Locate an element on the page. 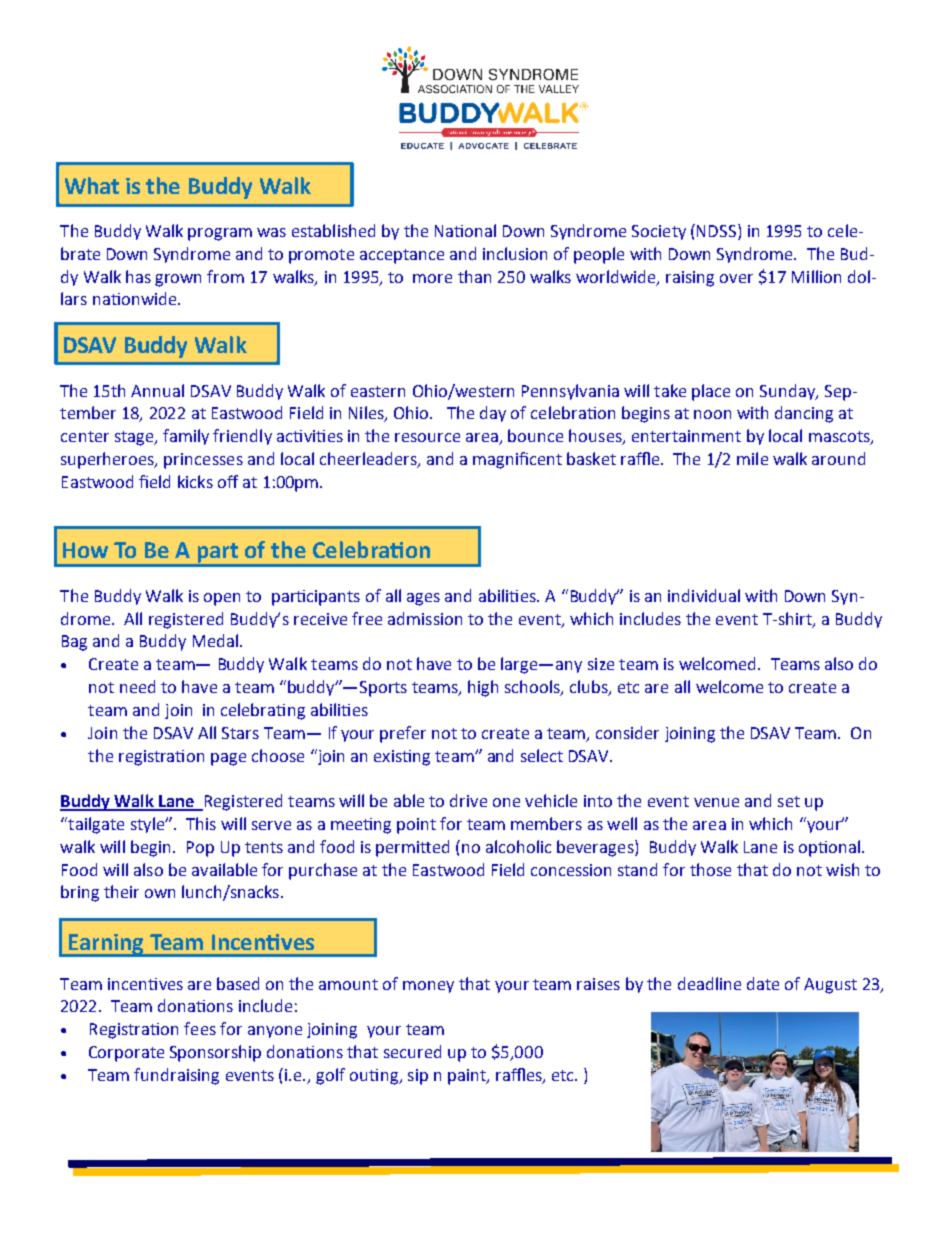 The width and height of the page is (952, 1233). Society is located at coordinates (659, 232).
